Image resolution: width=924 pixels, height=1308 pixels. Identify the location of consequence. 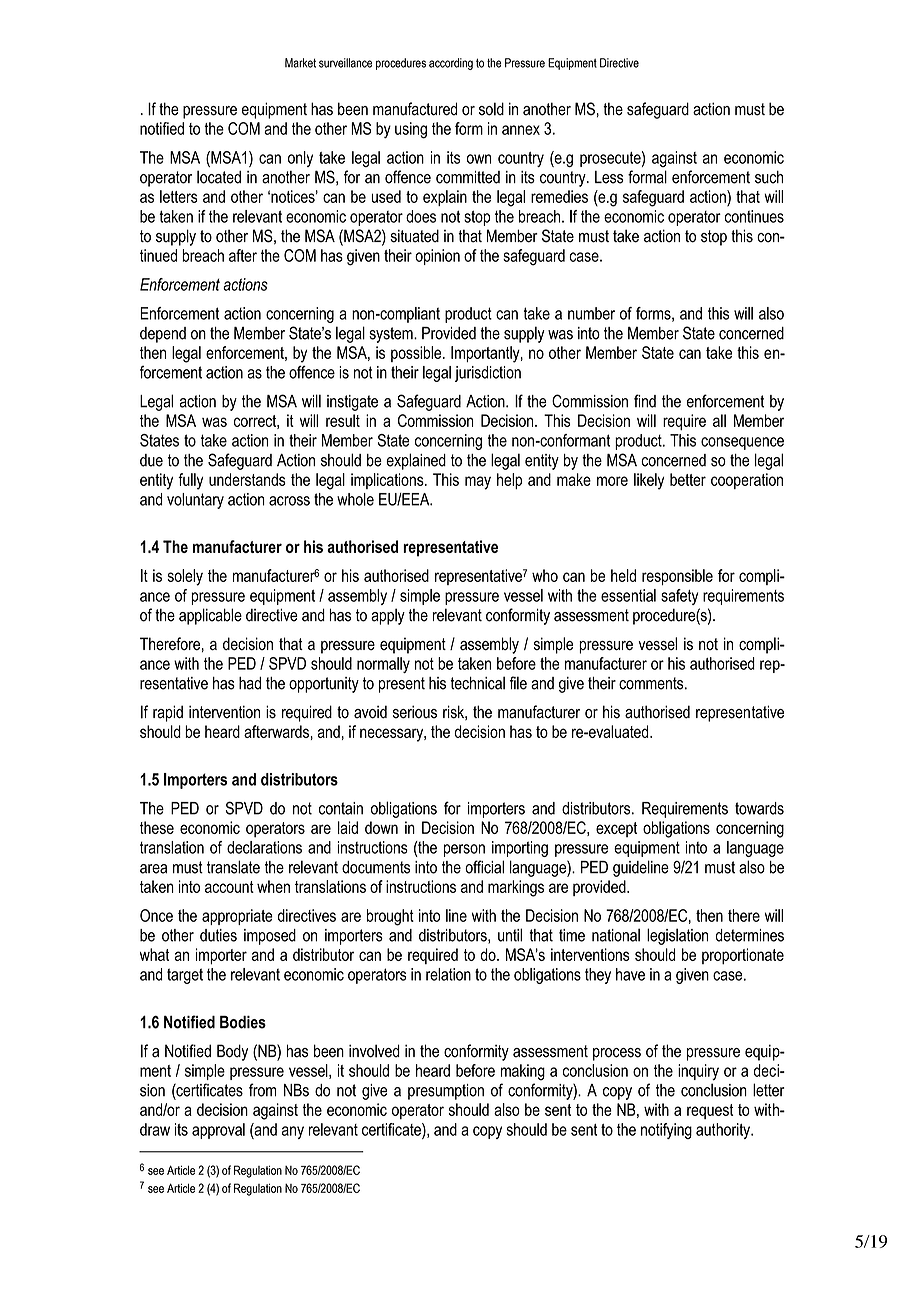
(742, 443).
